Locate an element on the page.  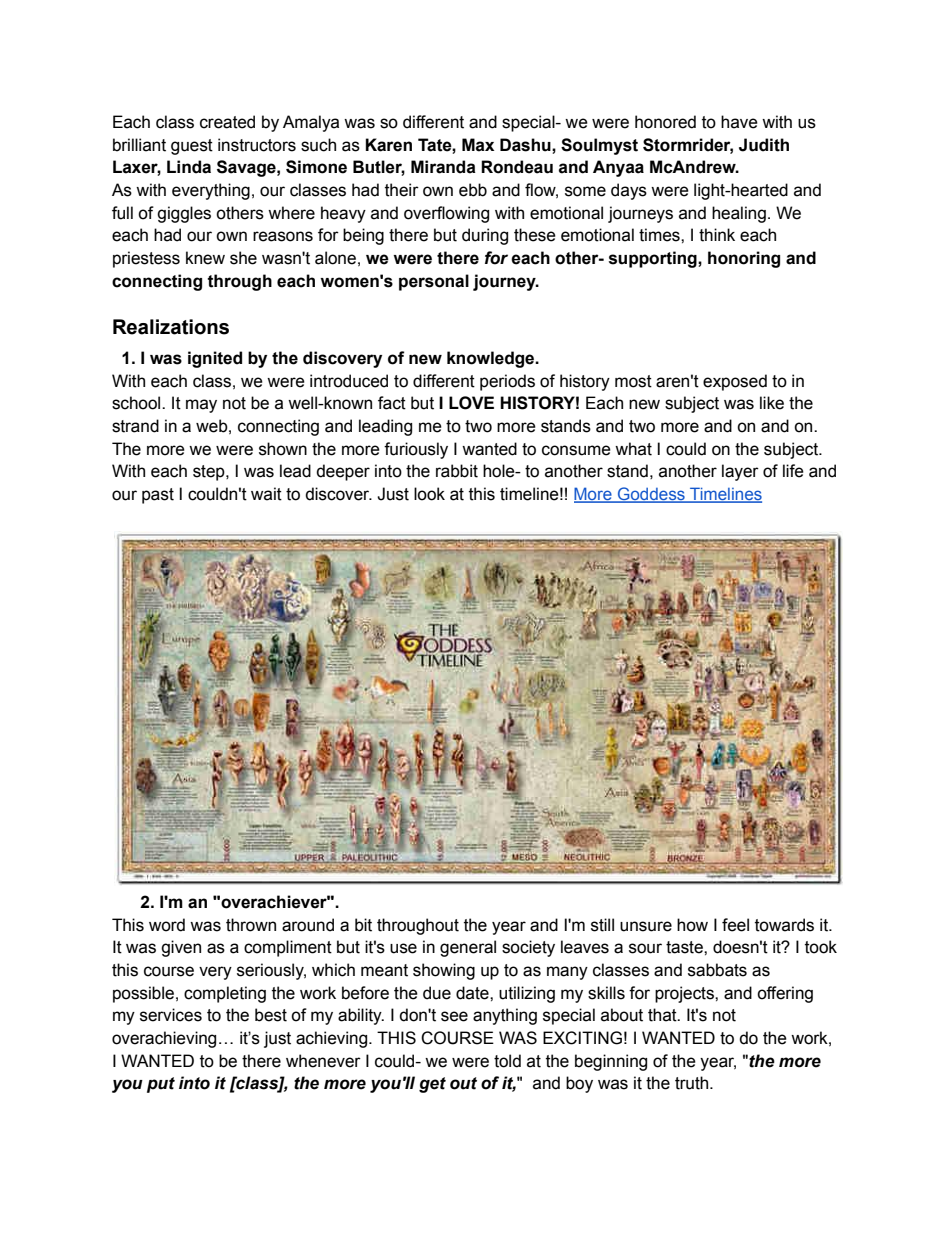
past is located at coordinates (158, 496).
